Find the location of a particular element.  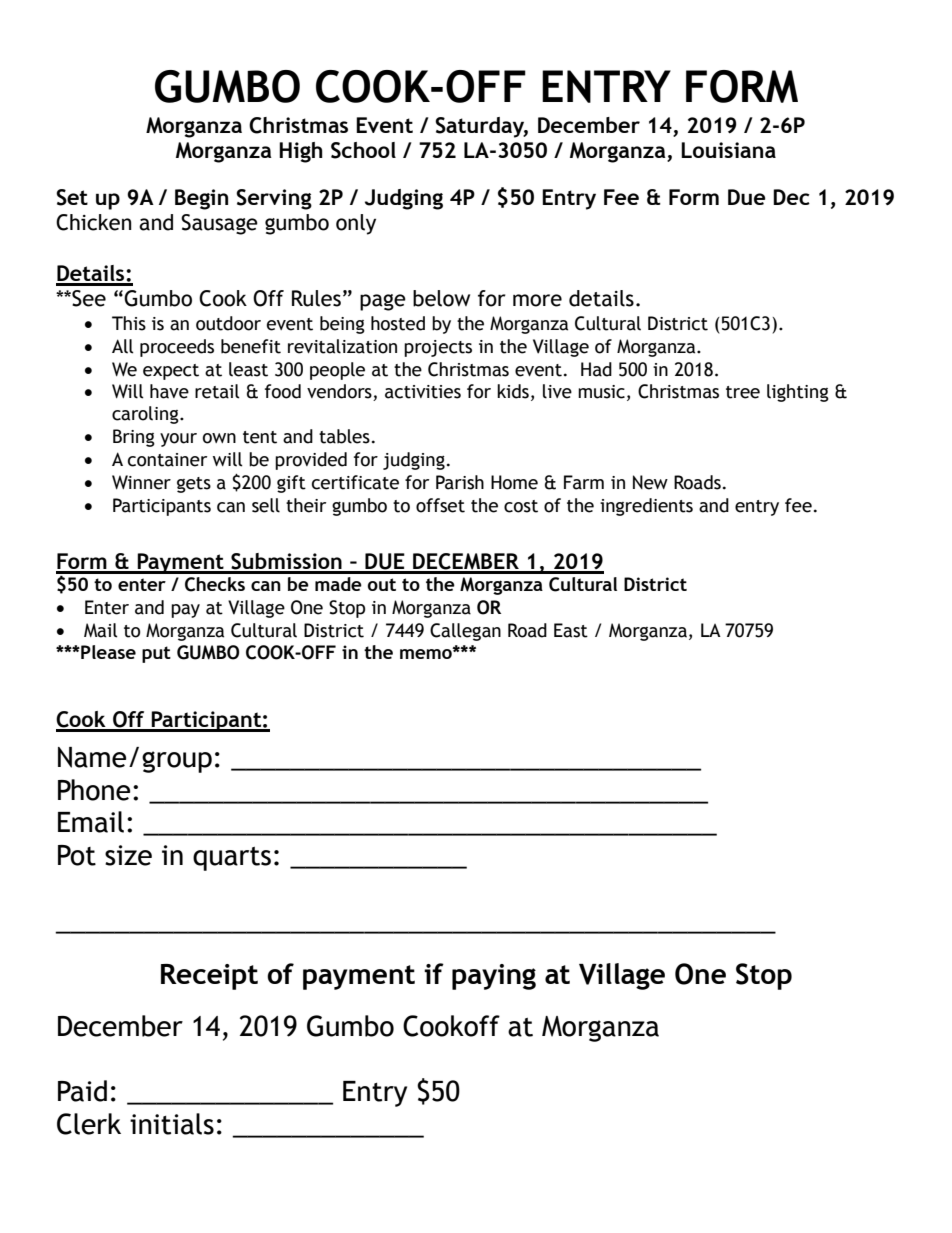

Louisiana is located at coordinates (728, 150).
